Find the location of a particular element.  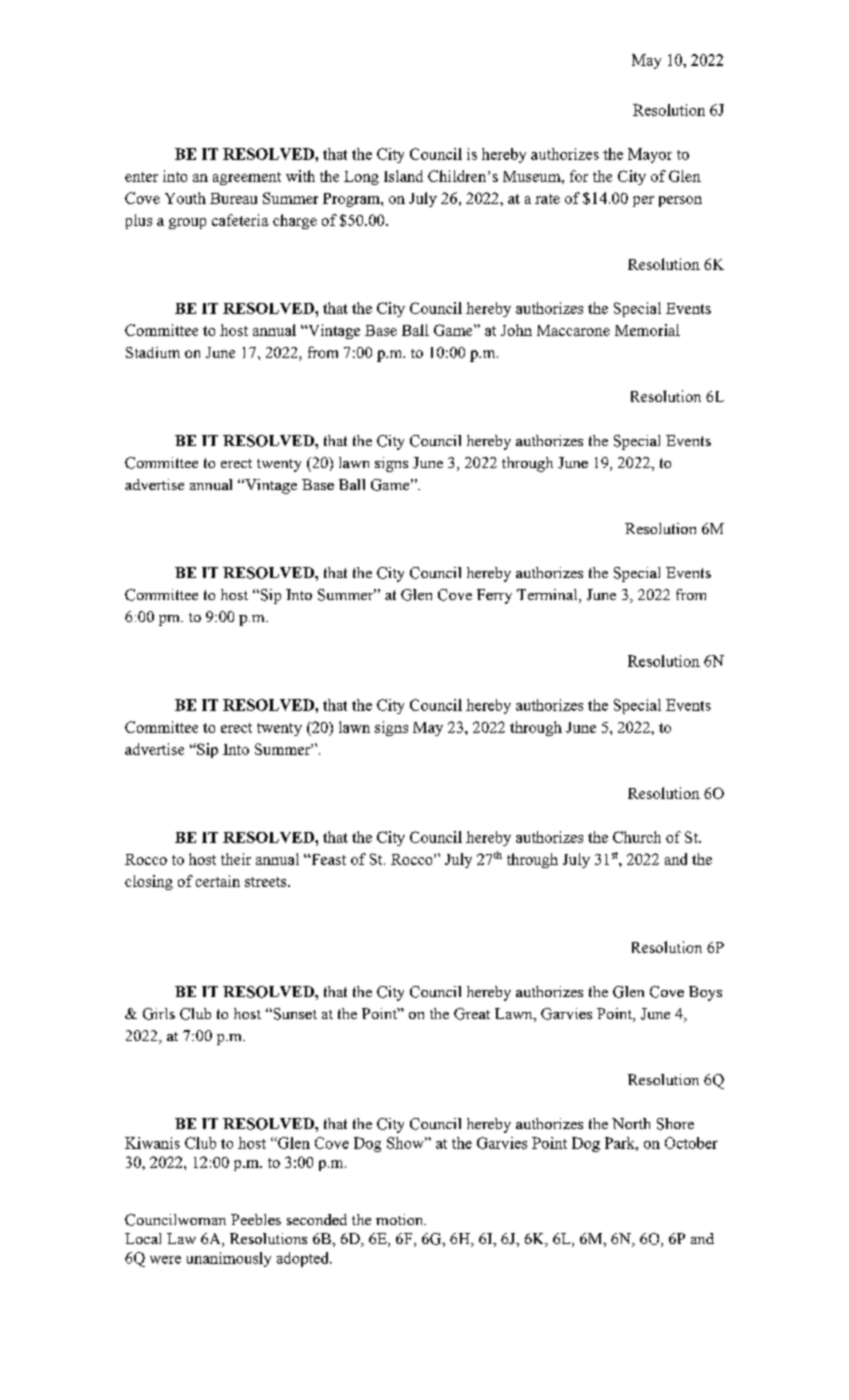

their is located at coordinates (236, 859).
